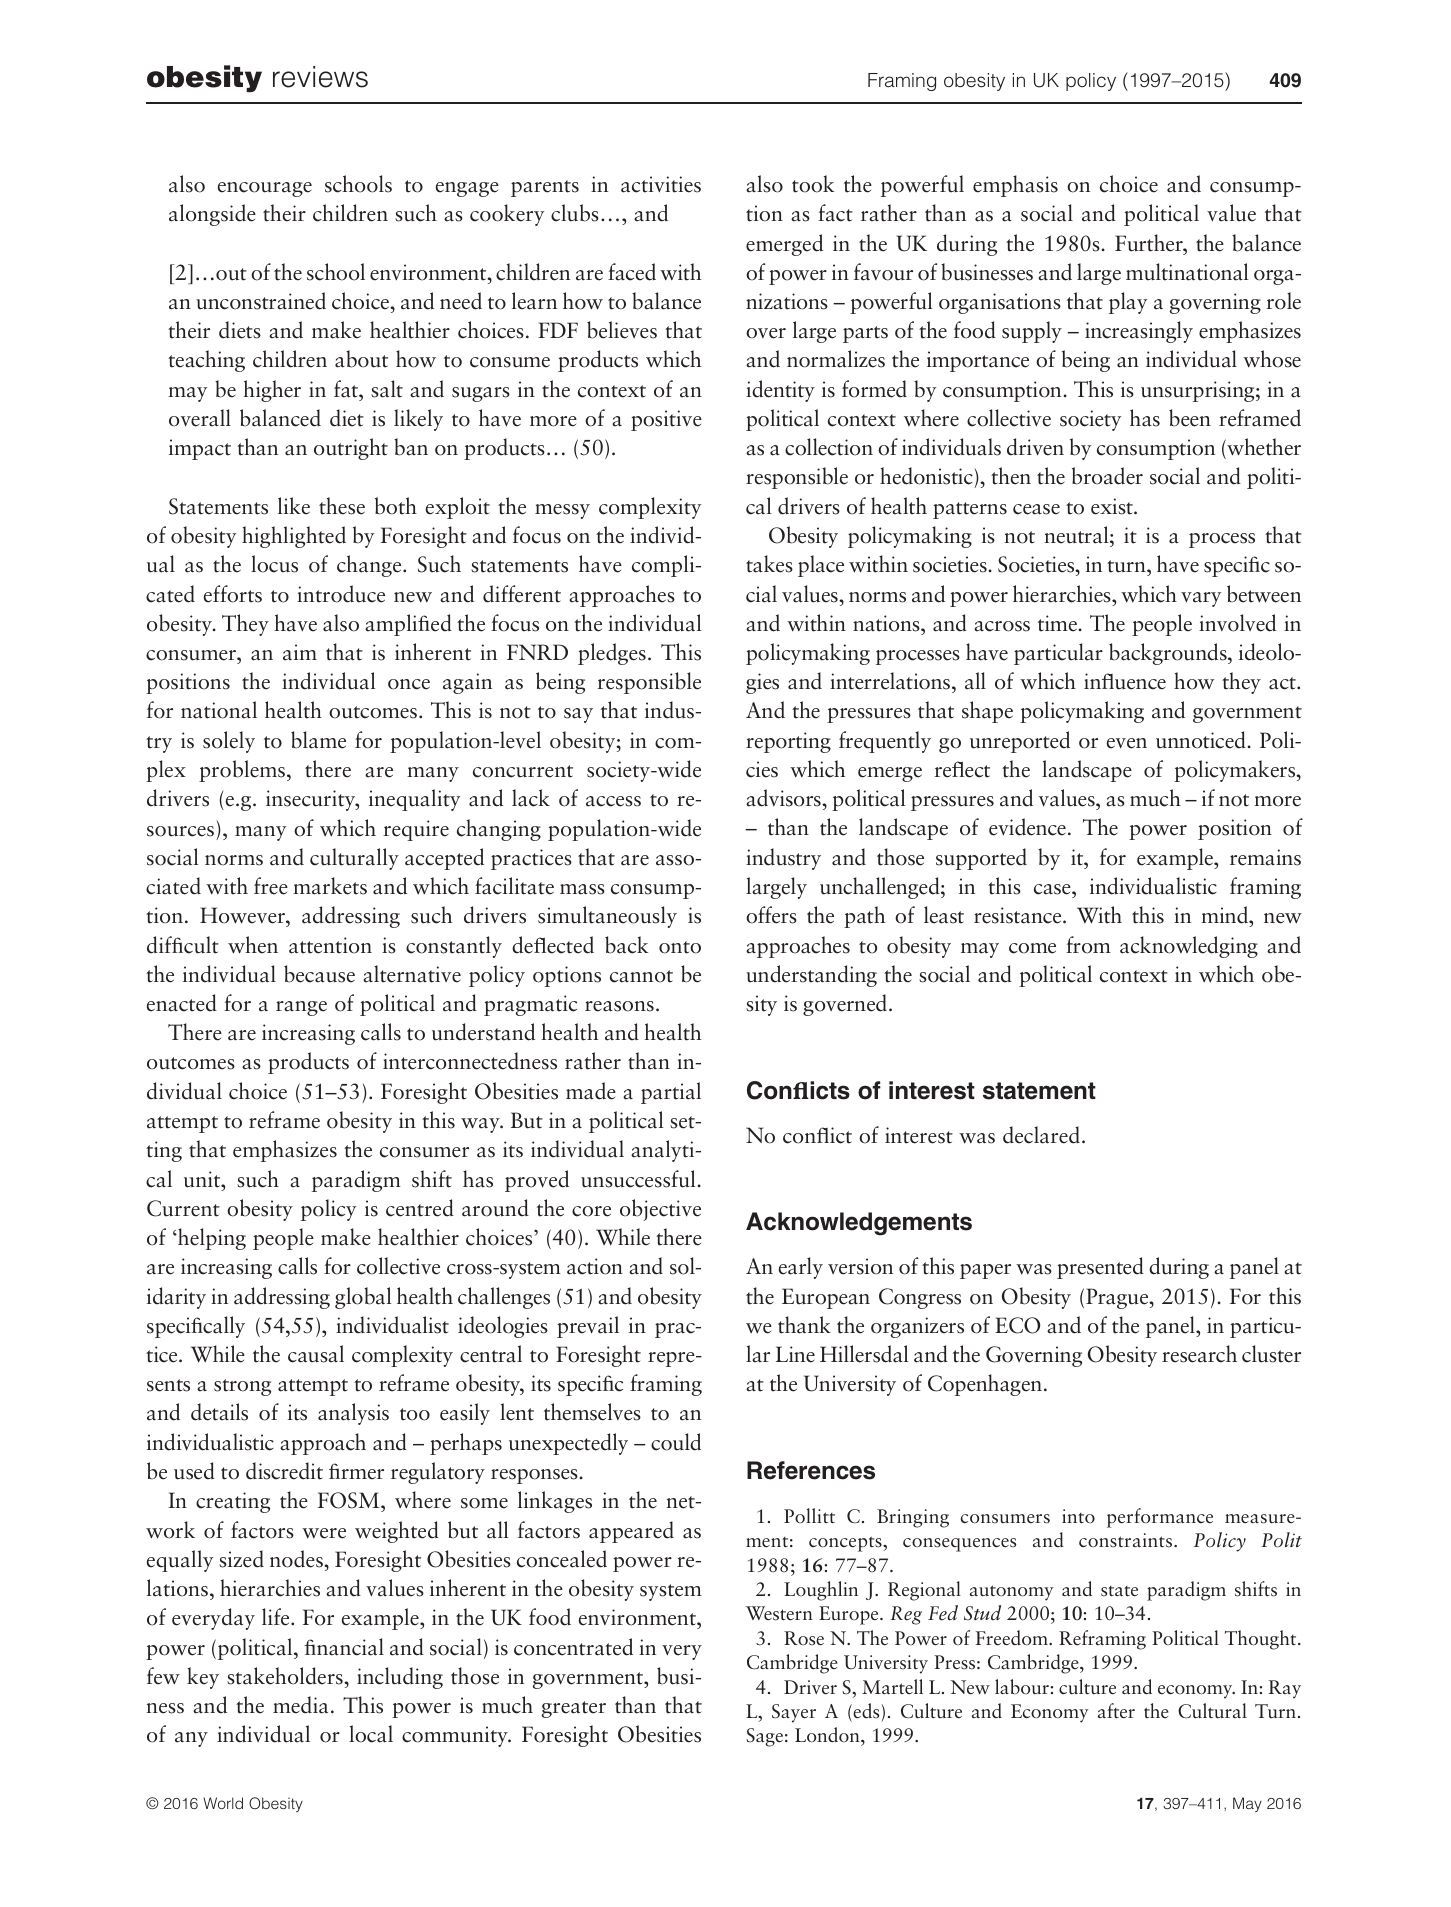 Image resolution: width=1451 pixels, height=1907 pixels. Describe the element at coordinates (794, 1713) in the screenshot. I see `Sayer` at that location.
